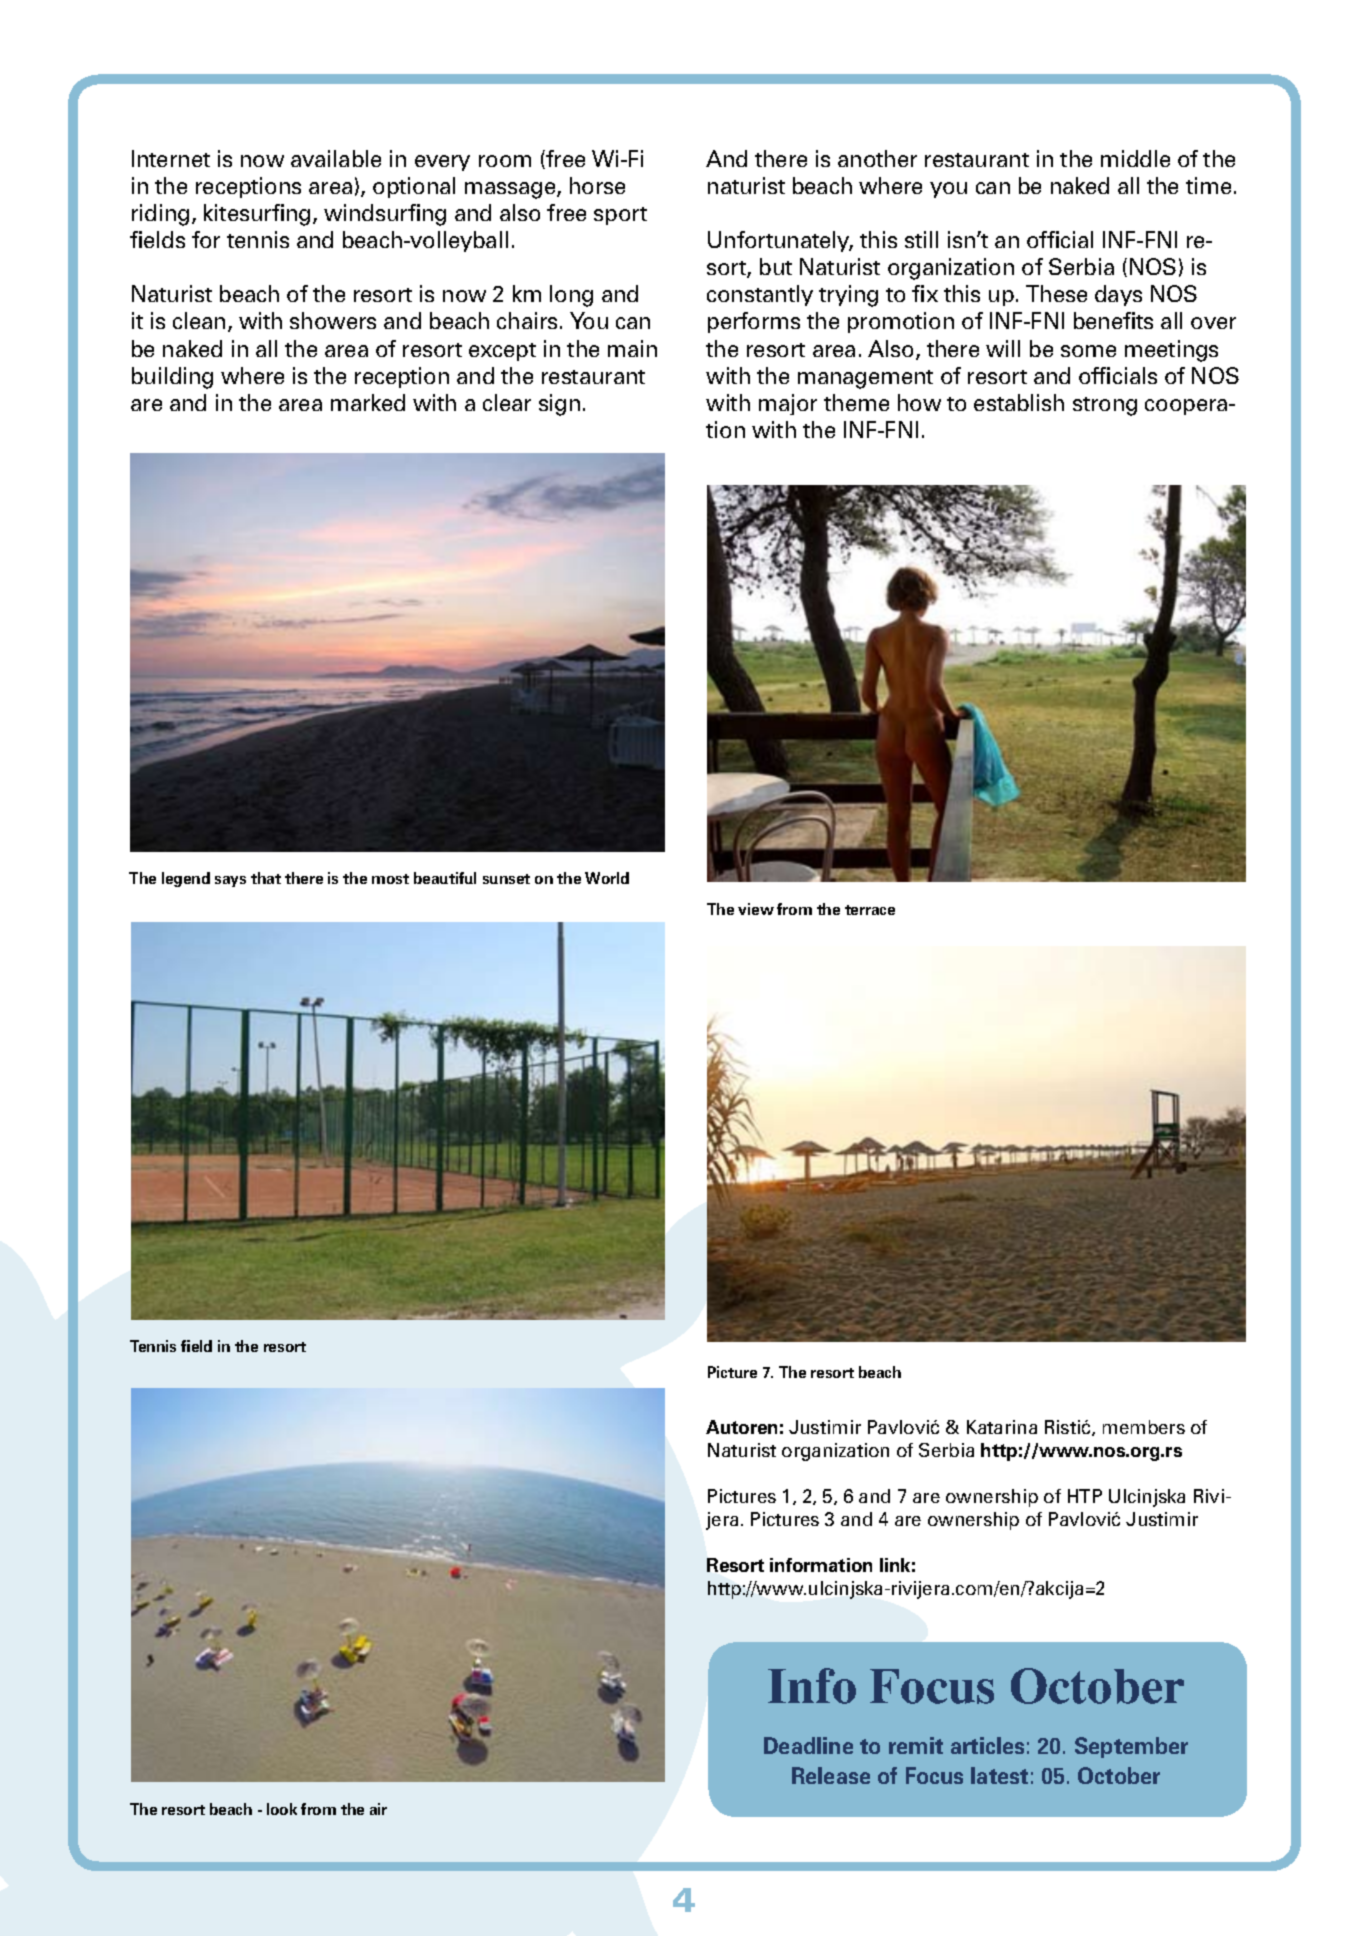 Image resolution: width=1369 pixels, height=1936 pixels. What do you see at coordinates (756, 909) in the page?
I see `view` at bounding box center [756, 909].
